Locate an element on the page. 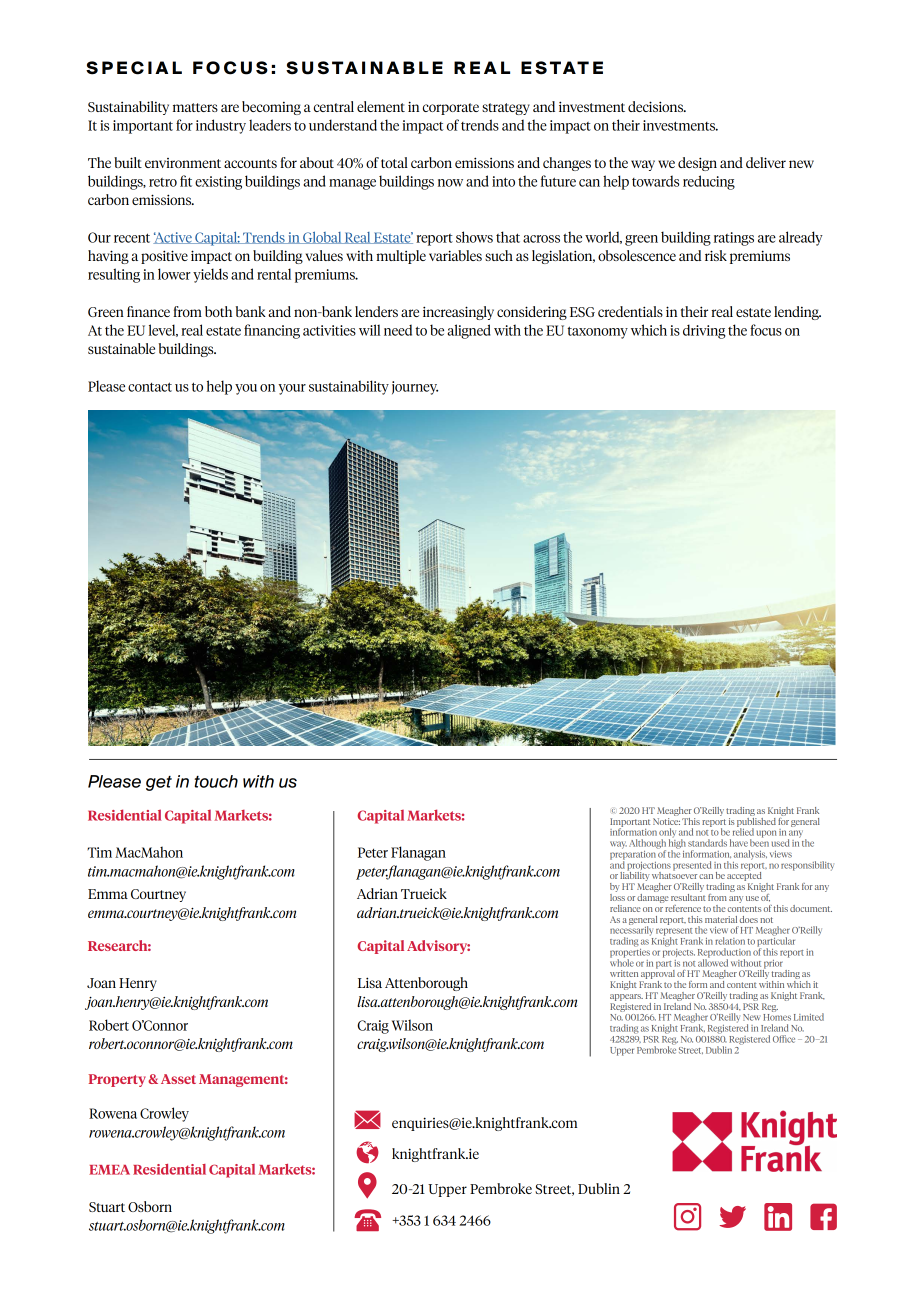 The height and width of the document is (1308, 924). get is located at coordinates (159, 783).
